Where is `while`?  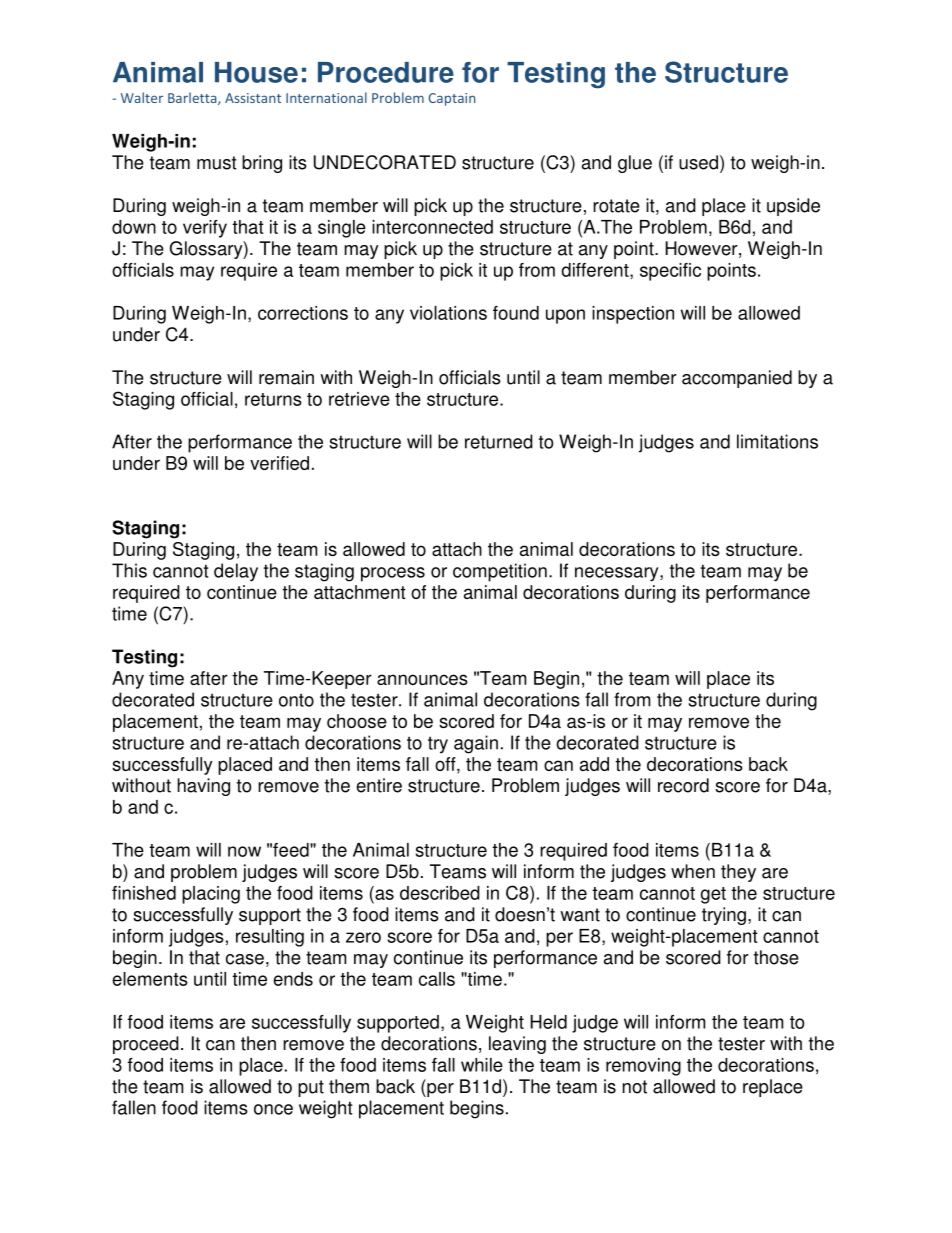 while is located at coordinates (482, 1065).
